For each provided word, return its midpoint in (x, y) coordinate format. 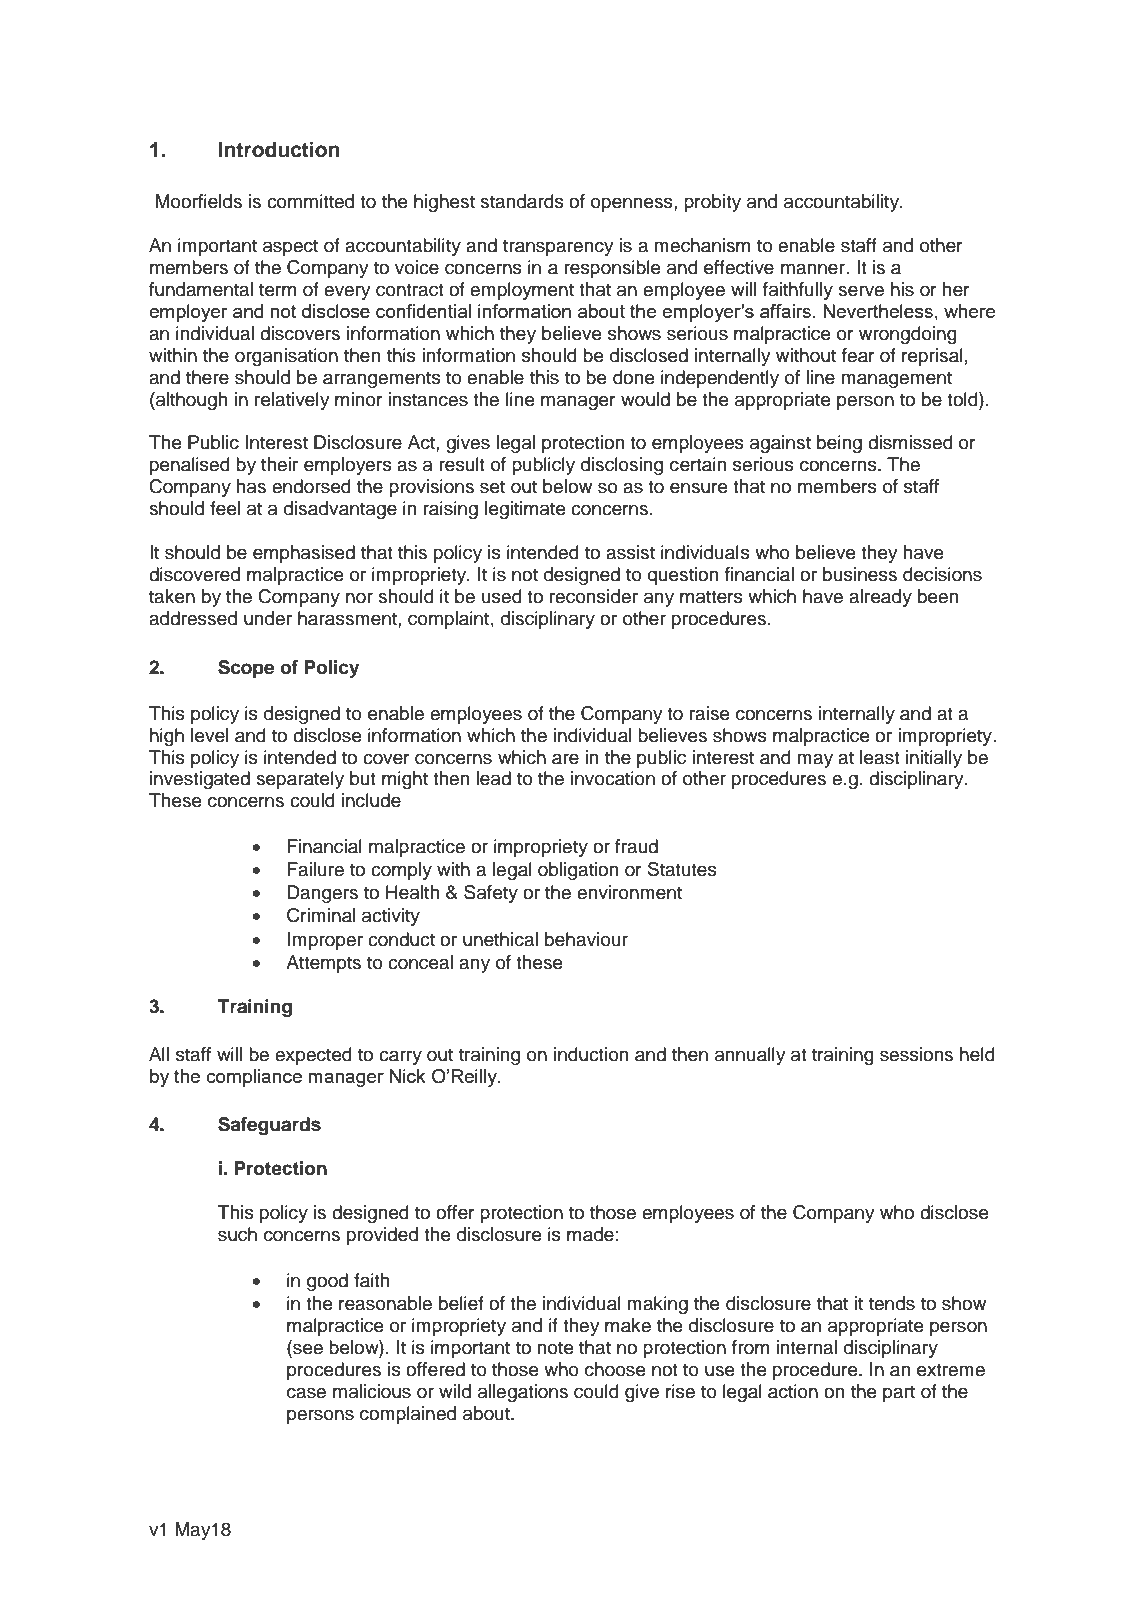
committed (310, 201)
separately (300, 780)
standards (522, 201)
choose (615, 1369)
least (880, 757)
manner (813, 269)
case (306, 1393)
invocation (613, 778)
